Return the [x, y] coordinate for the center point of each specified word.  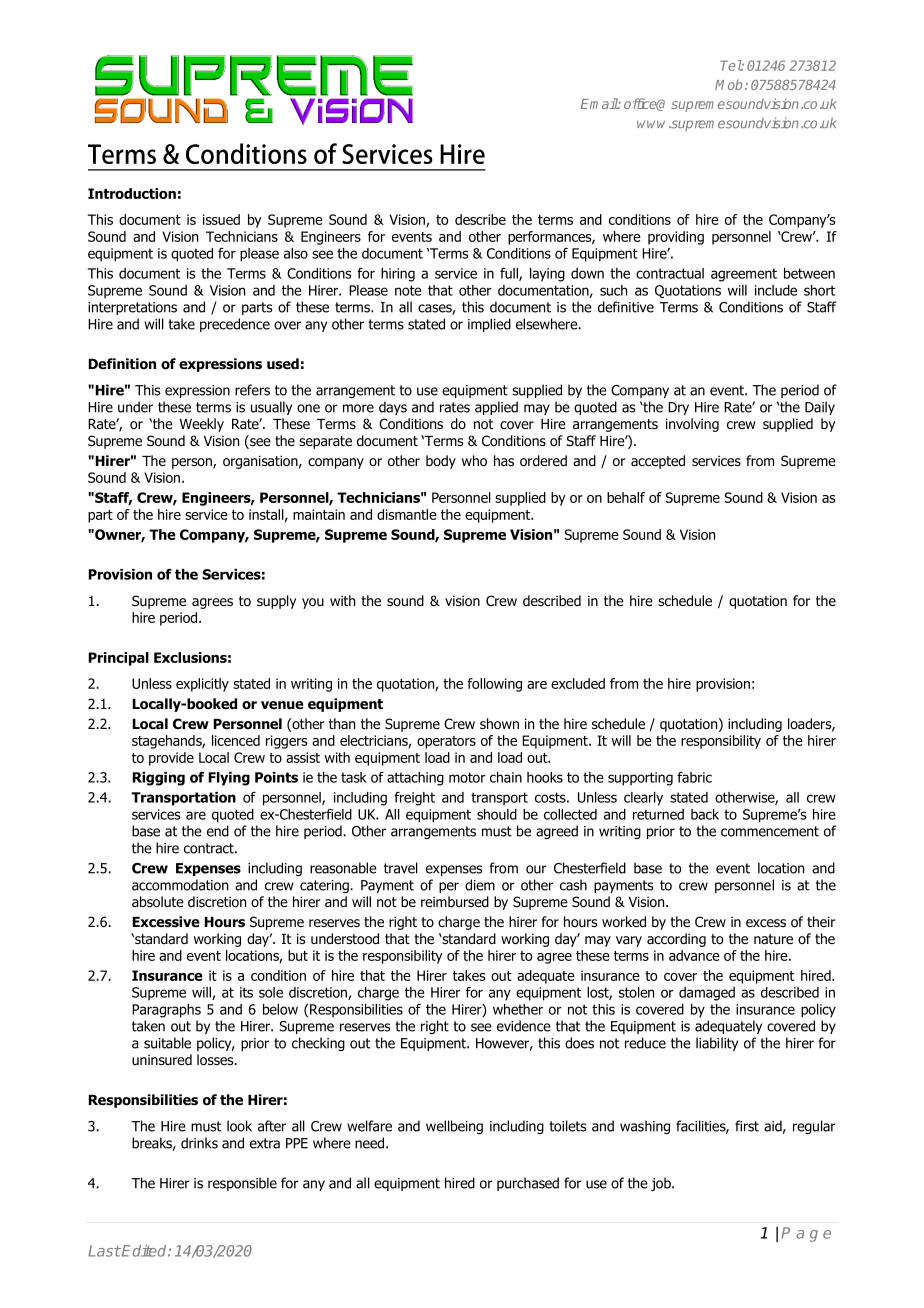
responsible [242, 1184]
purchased [528, 1184]
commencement [770, 831]
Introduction [132, 193]
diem [480, 885]
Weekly [202, 425]
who [474, 461]
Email [600, 103]
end [218, 831]
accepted [658, 462]
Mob [730, 84]
